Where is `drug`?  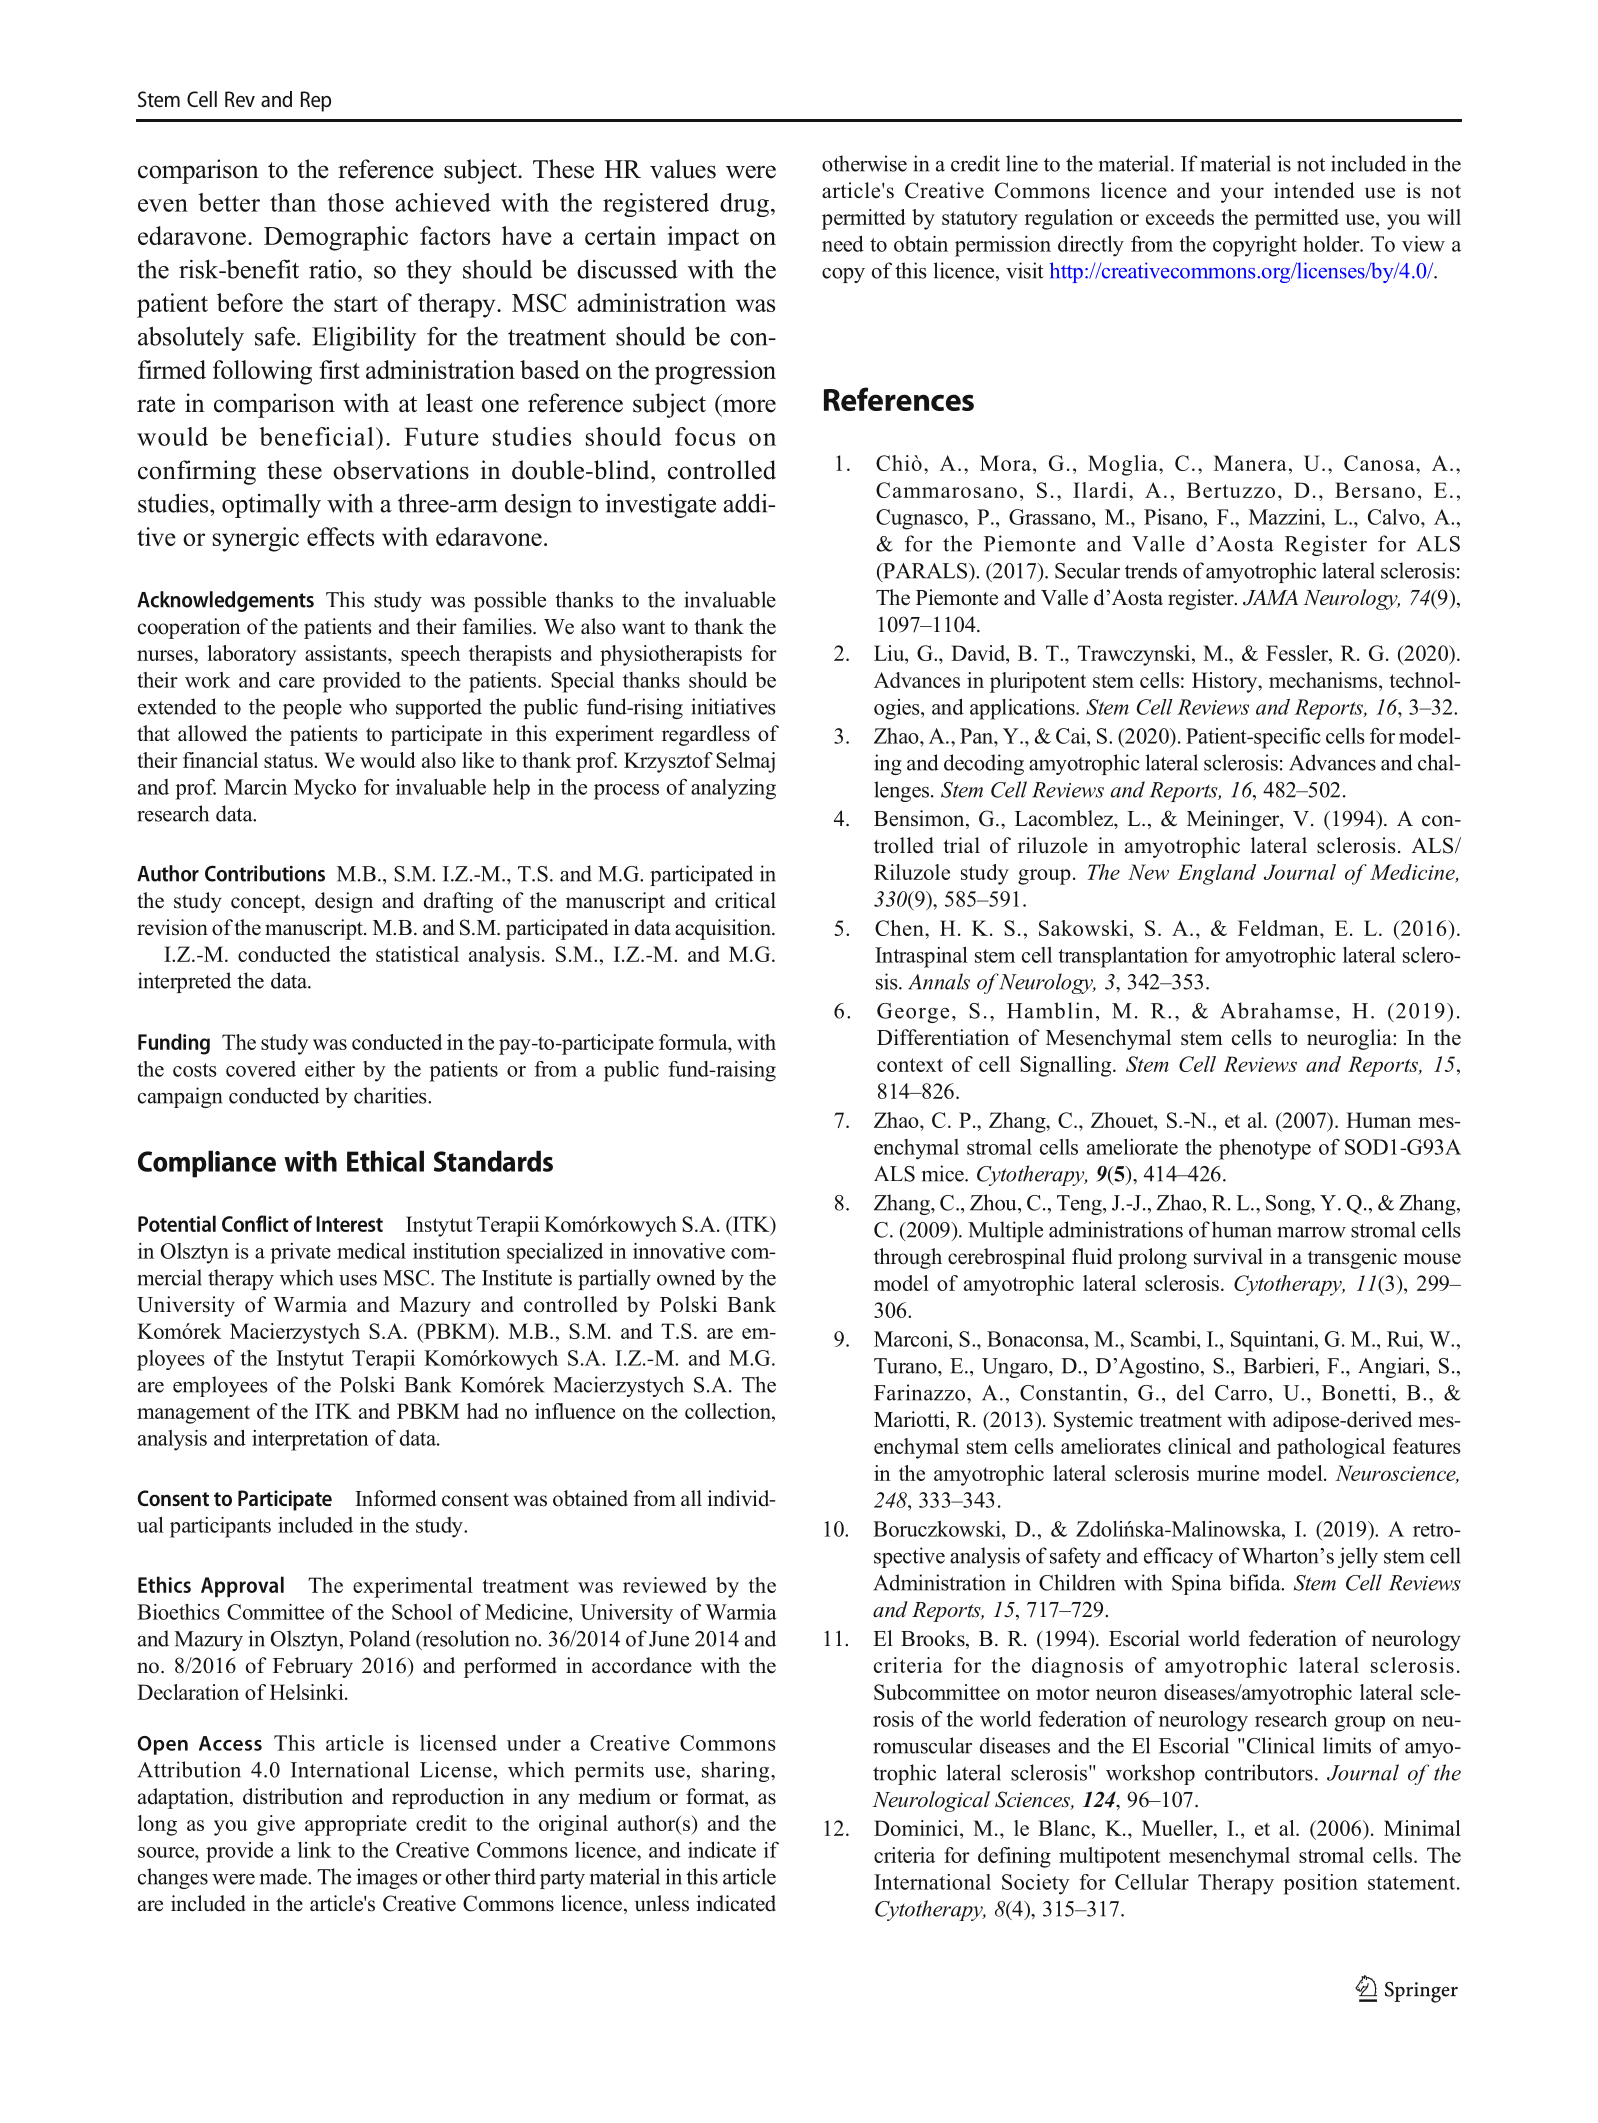 drug is located at coordinates (744, 205).
